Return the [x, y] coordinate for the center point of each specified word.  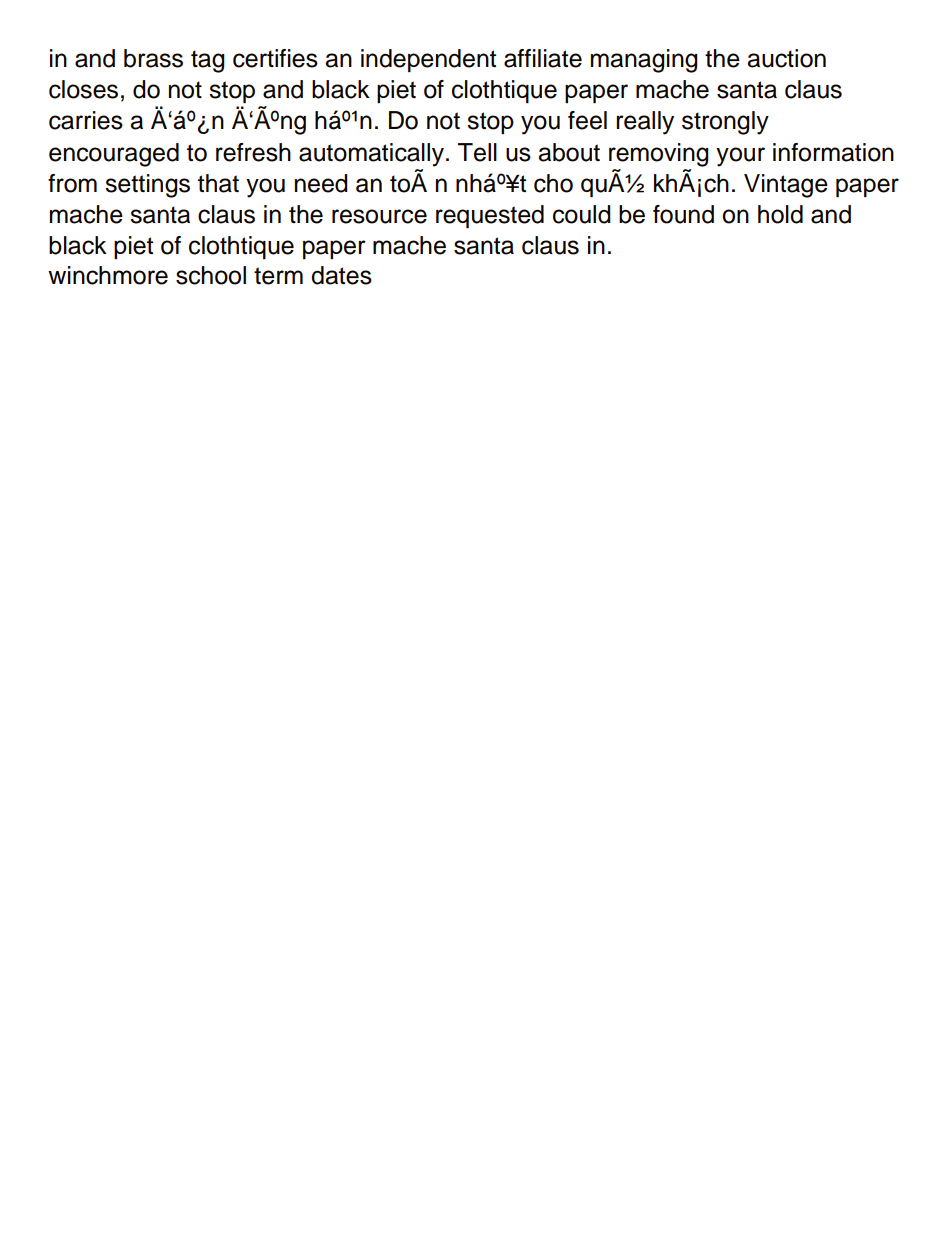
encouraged [114, 155]
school [211, 275]
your [740, 157]
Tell [477, 152]
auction [786, 58]
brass [153, 58]
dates [341, 275]
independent [428, 60]
